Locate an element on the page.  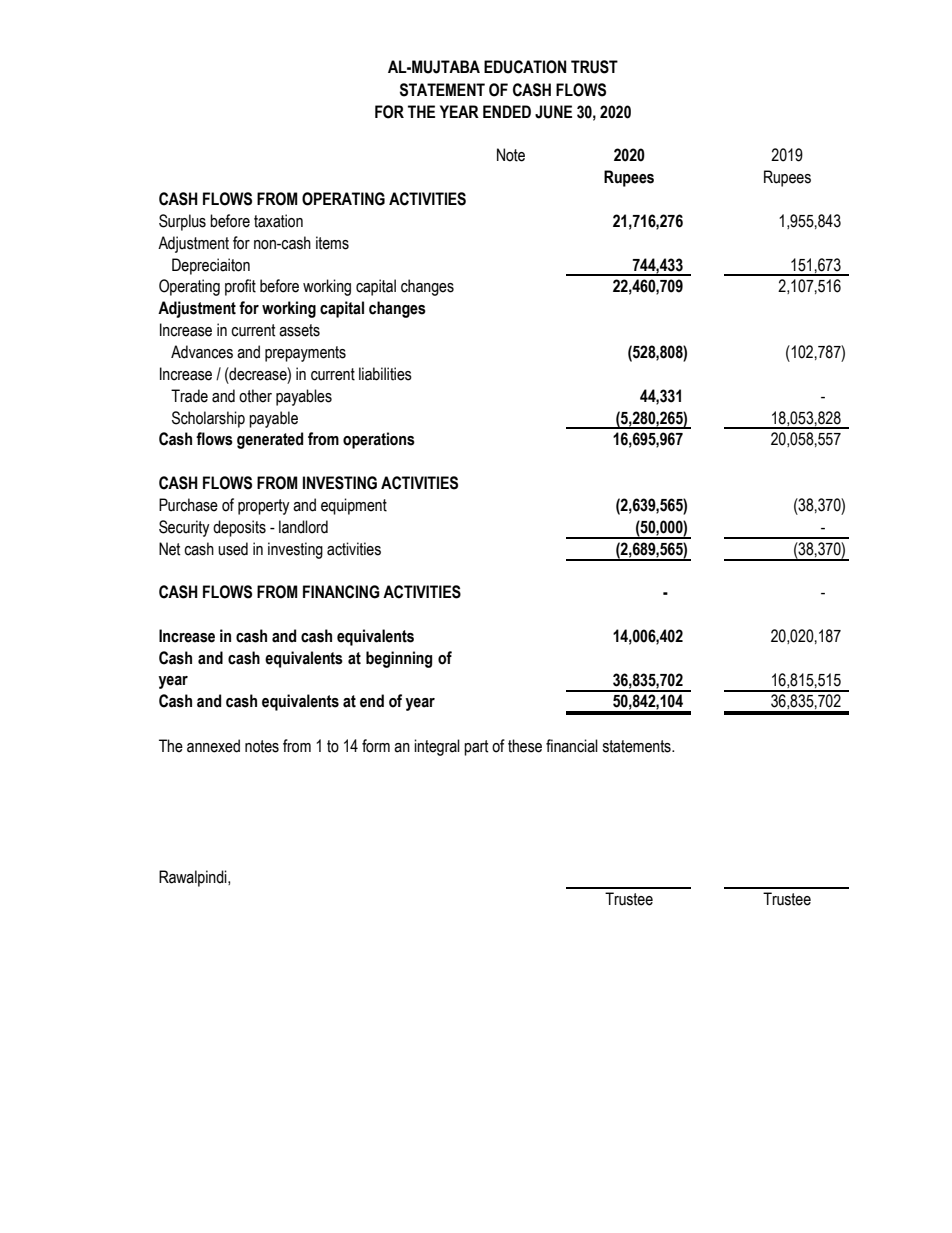
EDUCATION is located at coordinates (525, 67).
